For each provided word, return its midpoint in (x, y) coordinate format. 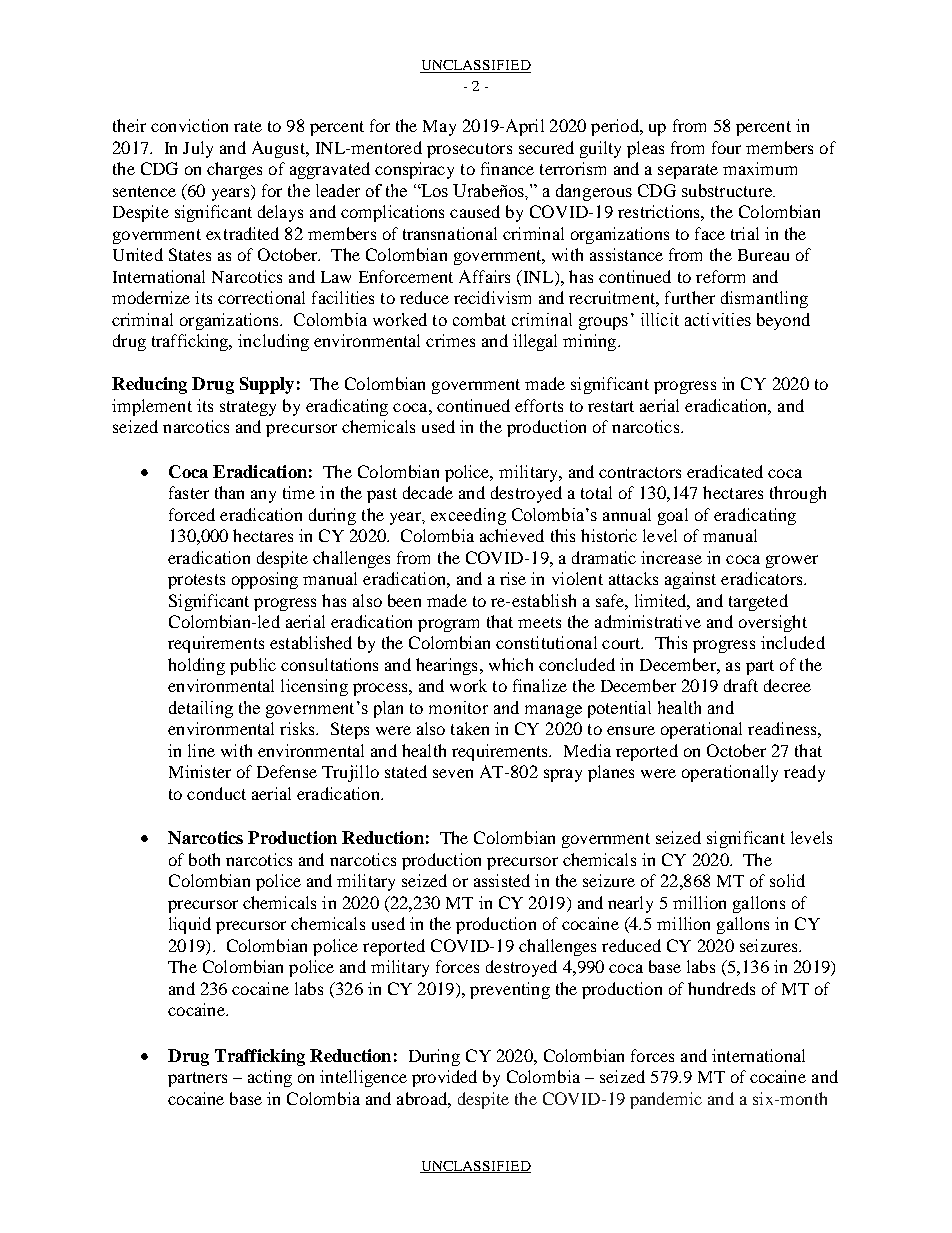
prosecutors (469, 150)
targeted (758, 602)
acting (270, 1078)
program (448, 625)
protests (196, 581)
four (726, 147)
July (198, 149)
